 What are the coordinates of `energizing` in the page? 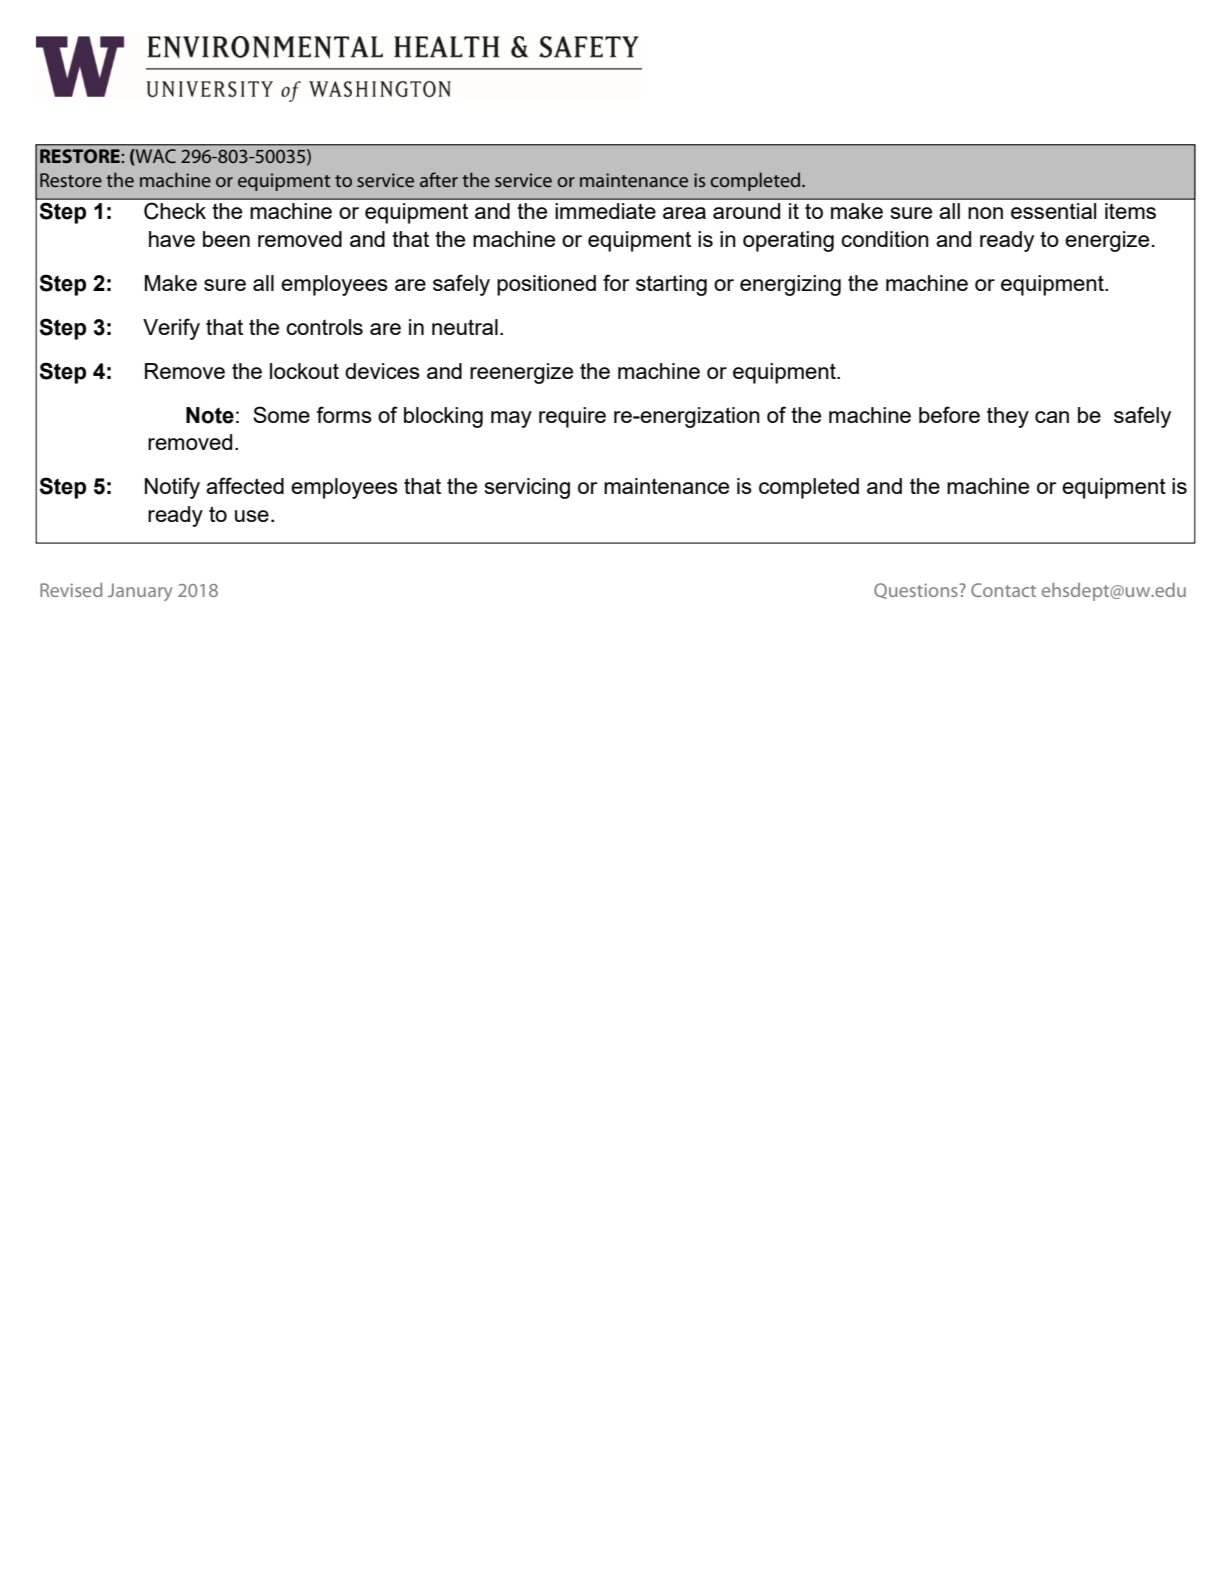 It's located at (790, 285).
